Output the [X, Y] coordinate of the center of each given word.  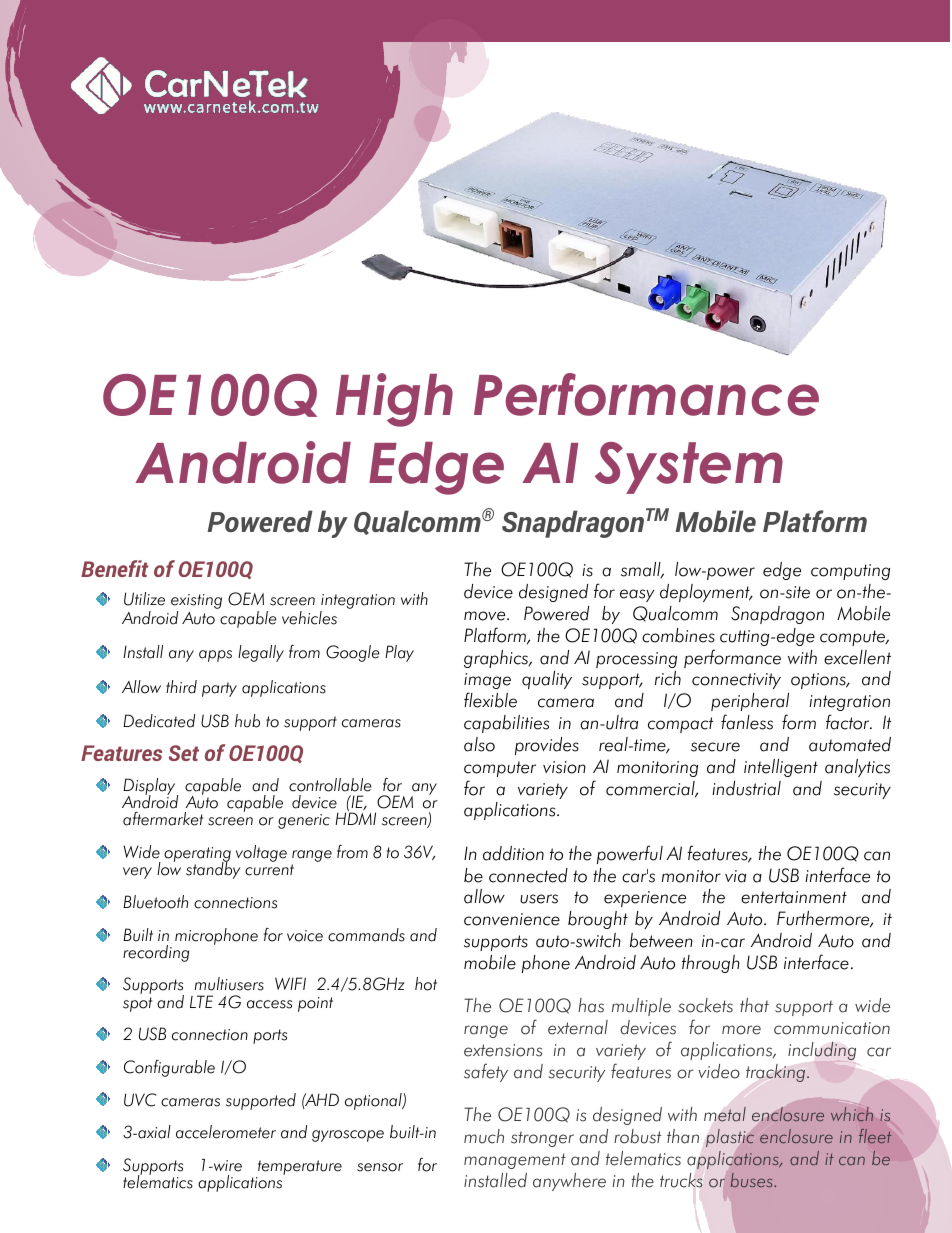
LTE [201, 1001]
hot [426, 984]
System [689, 468]
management [515, 1161]
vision [564, 767]
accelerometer [226, 1132]
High [394, 400]
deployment [706, 593]
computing [850, 572]
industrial [746, 788]
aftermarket [163, 819]
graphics [497, 659]
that [754, 1005]
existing [196, 603]
